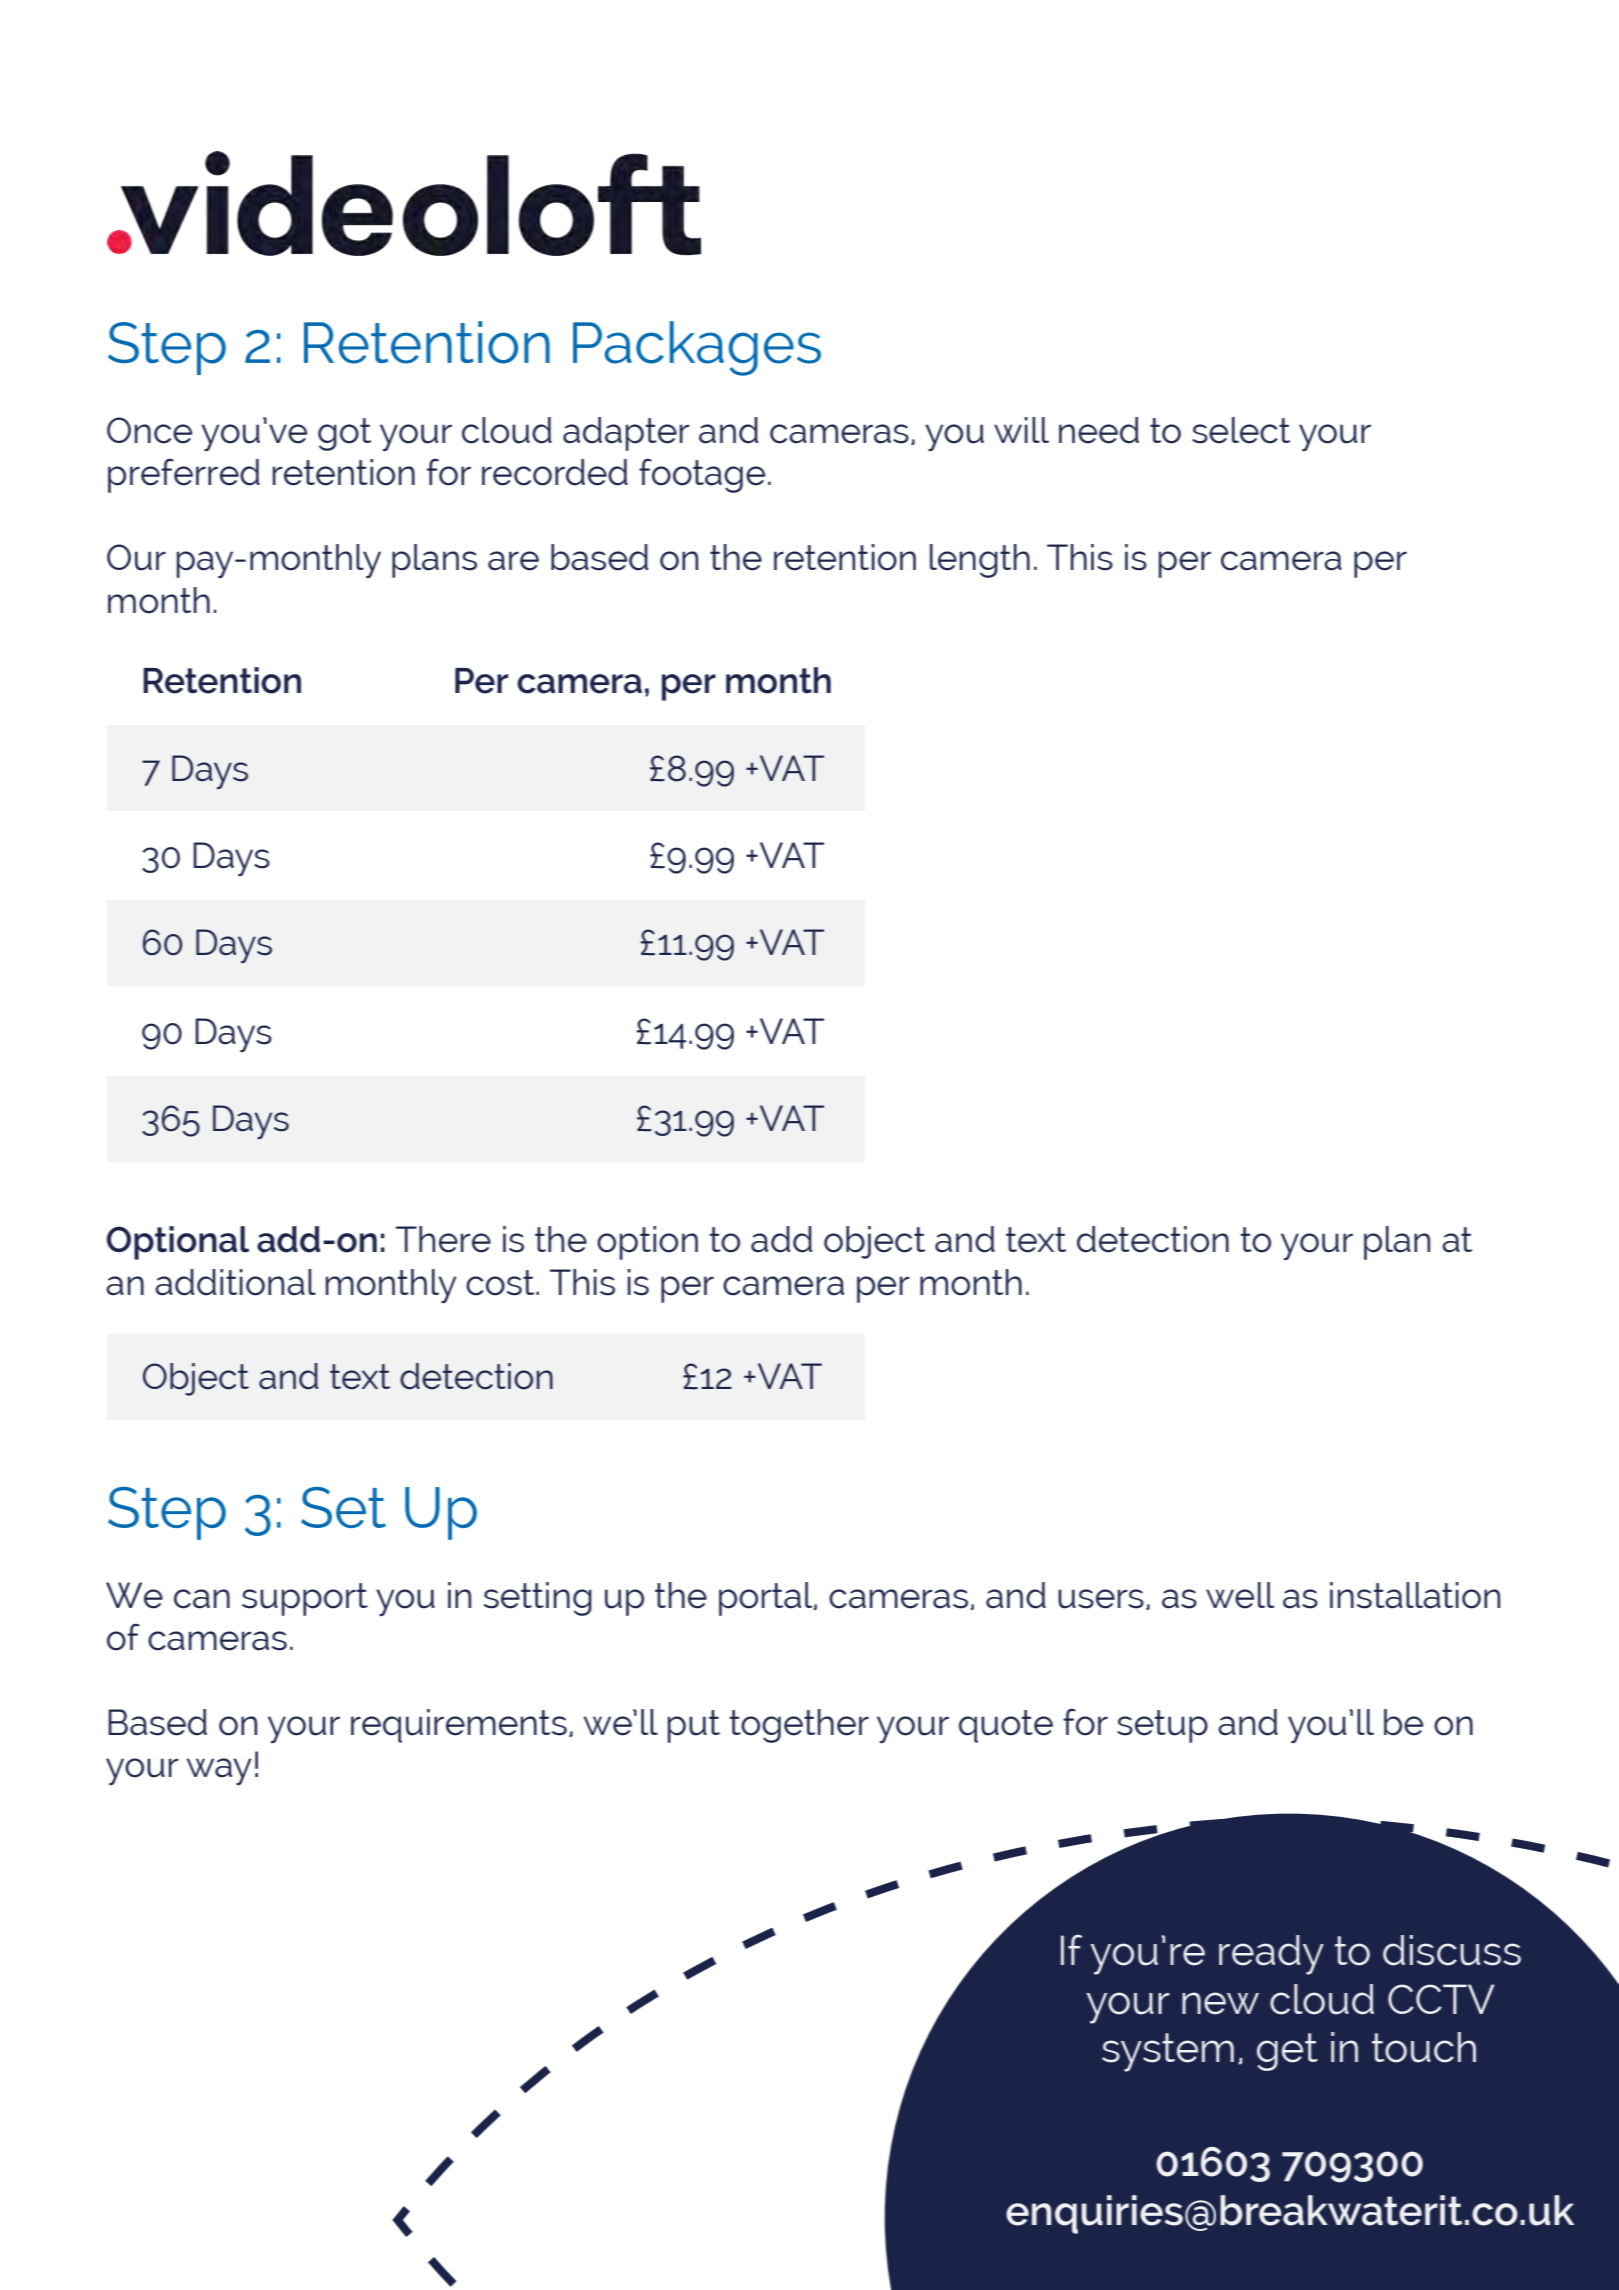 Image resolution: width=1619 pixels, height=2290 pixels. I want to click on got, so click(344, 434).
